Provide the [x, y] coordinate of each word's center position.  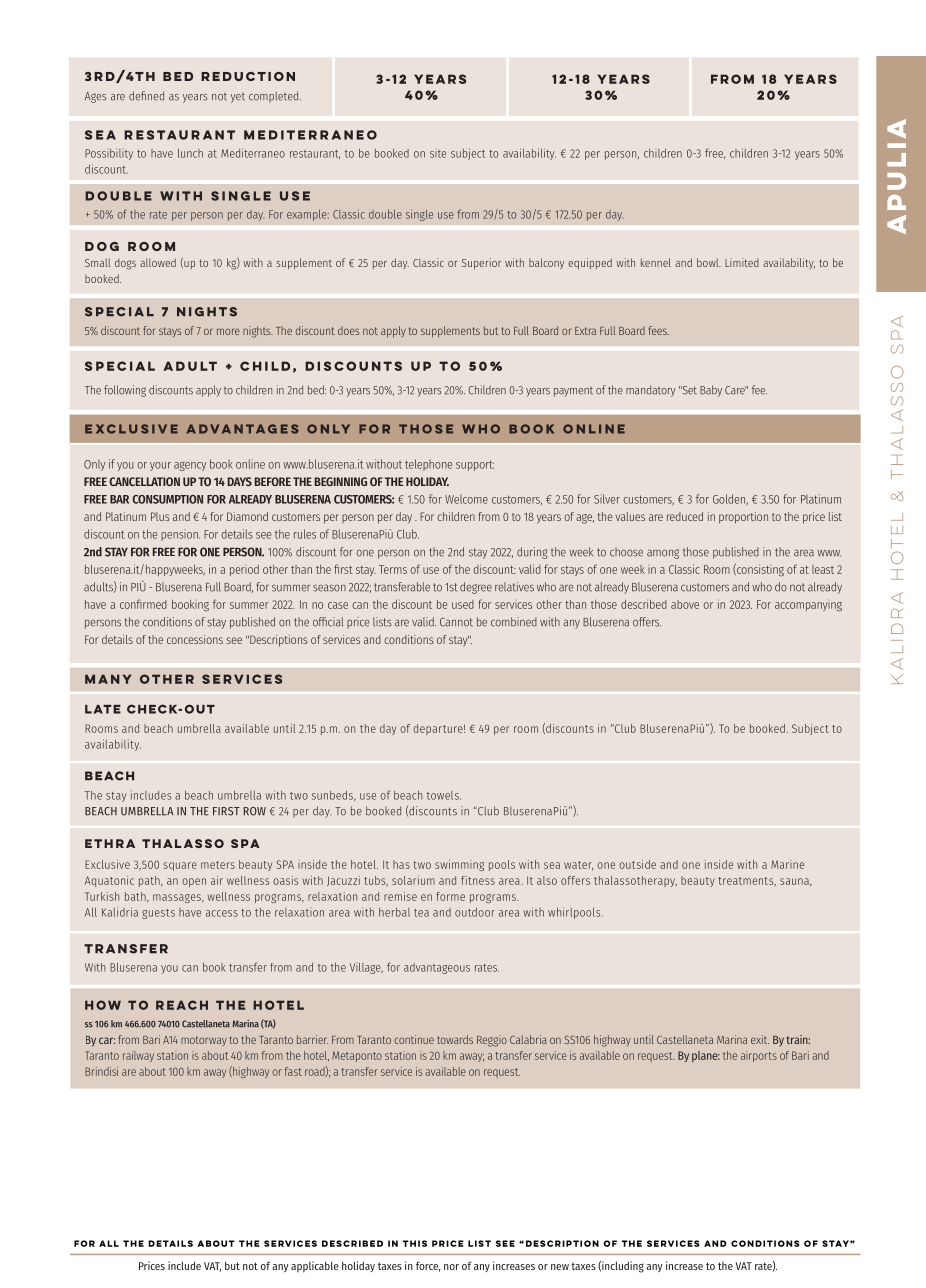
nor [451, 1267]
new [560, 1267]
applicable [314, 1266]
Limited [742, 262]
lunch [190, 153]
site [438, 154]
